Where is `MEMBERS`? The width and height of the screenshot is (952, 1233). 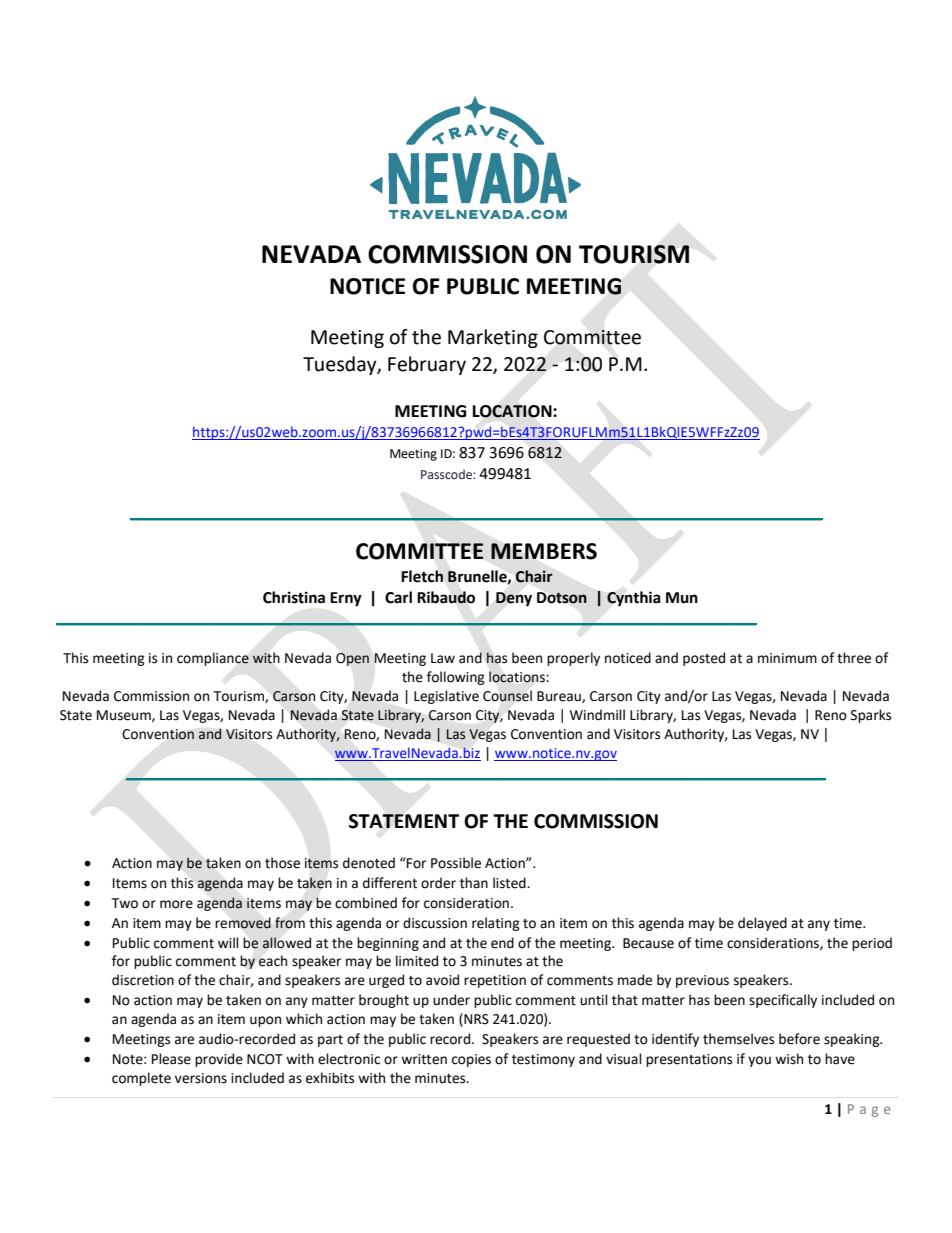
MEMBERS is located at coordinates (544, 551).
